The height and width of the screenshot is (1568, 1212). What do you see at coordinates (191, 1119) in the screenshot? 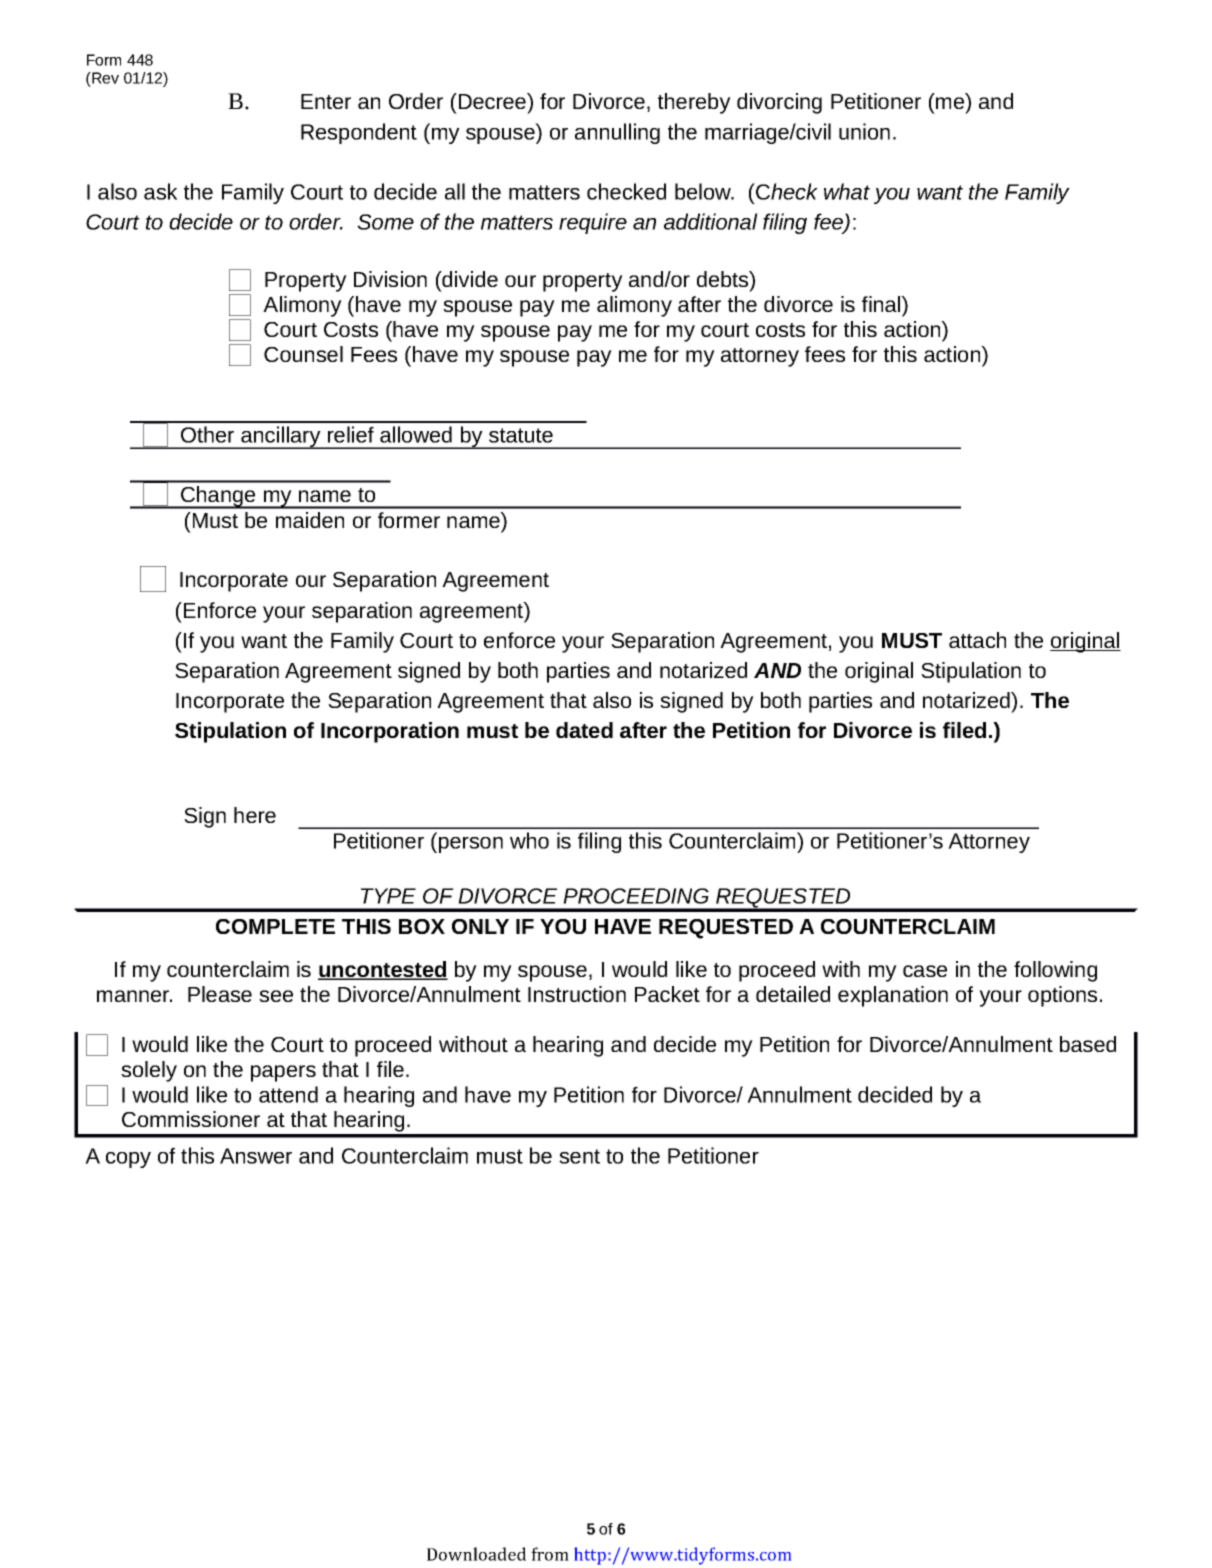
I see `Commissioner` at bounding box center [191, 1119].
